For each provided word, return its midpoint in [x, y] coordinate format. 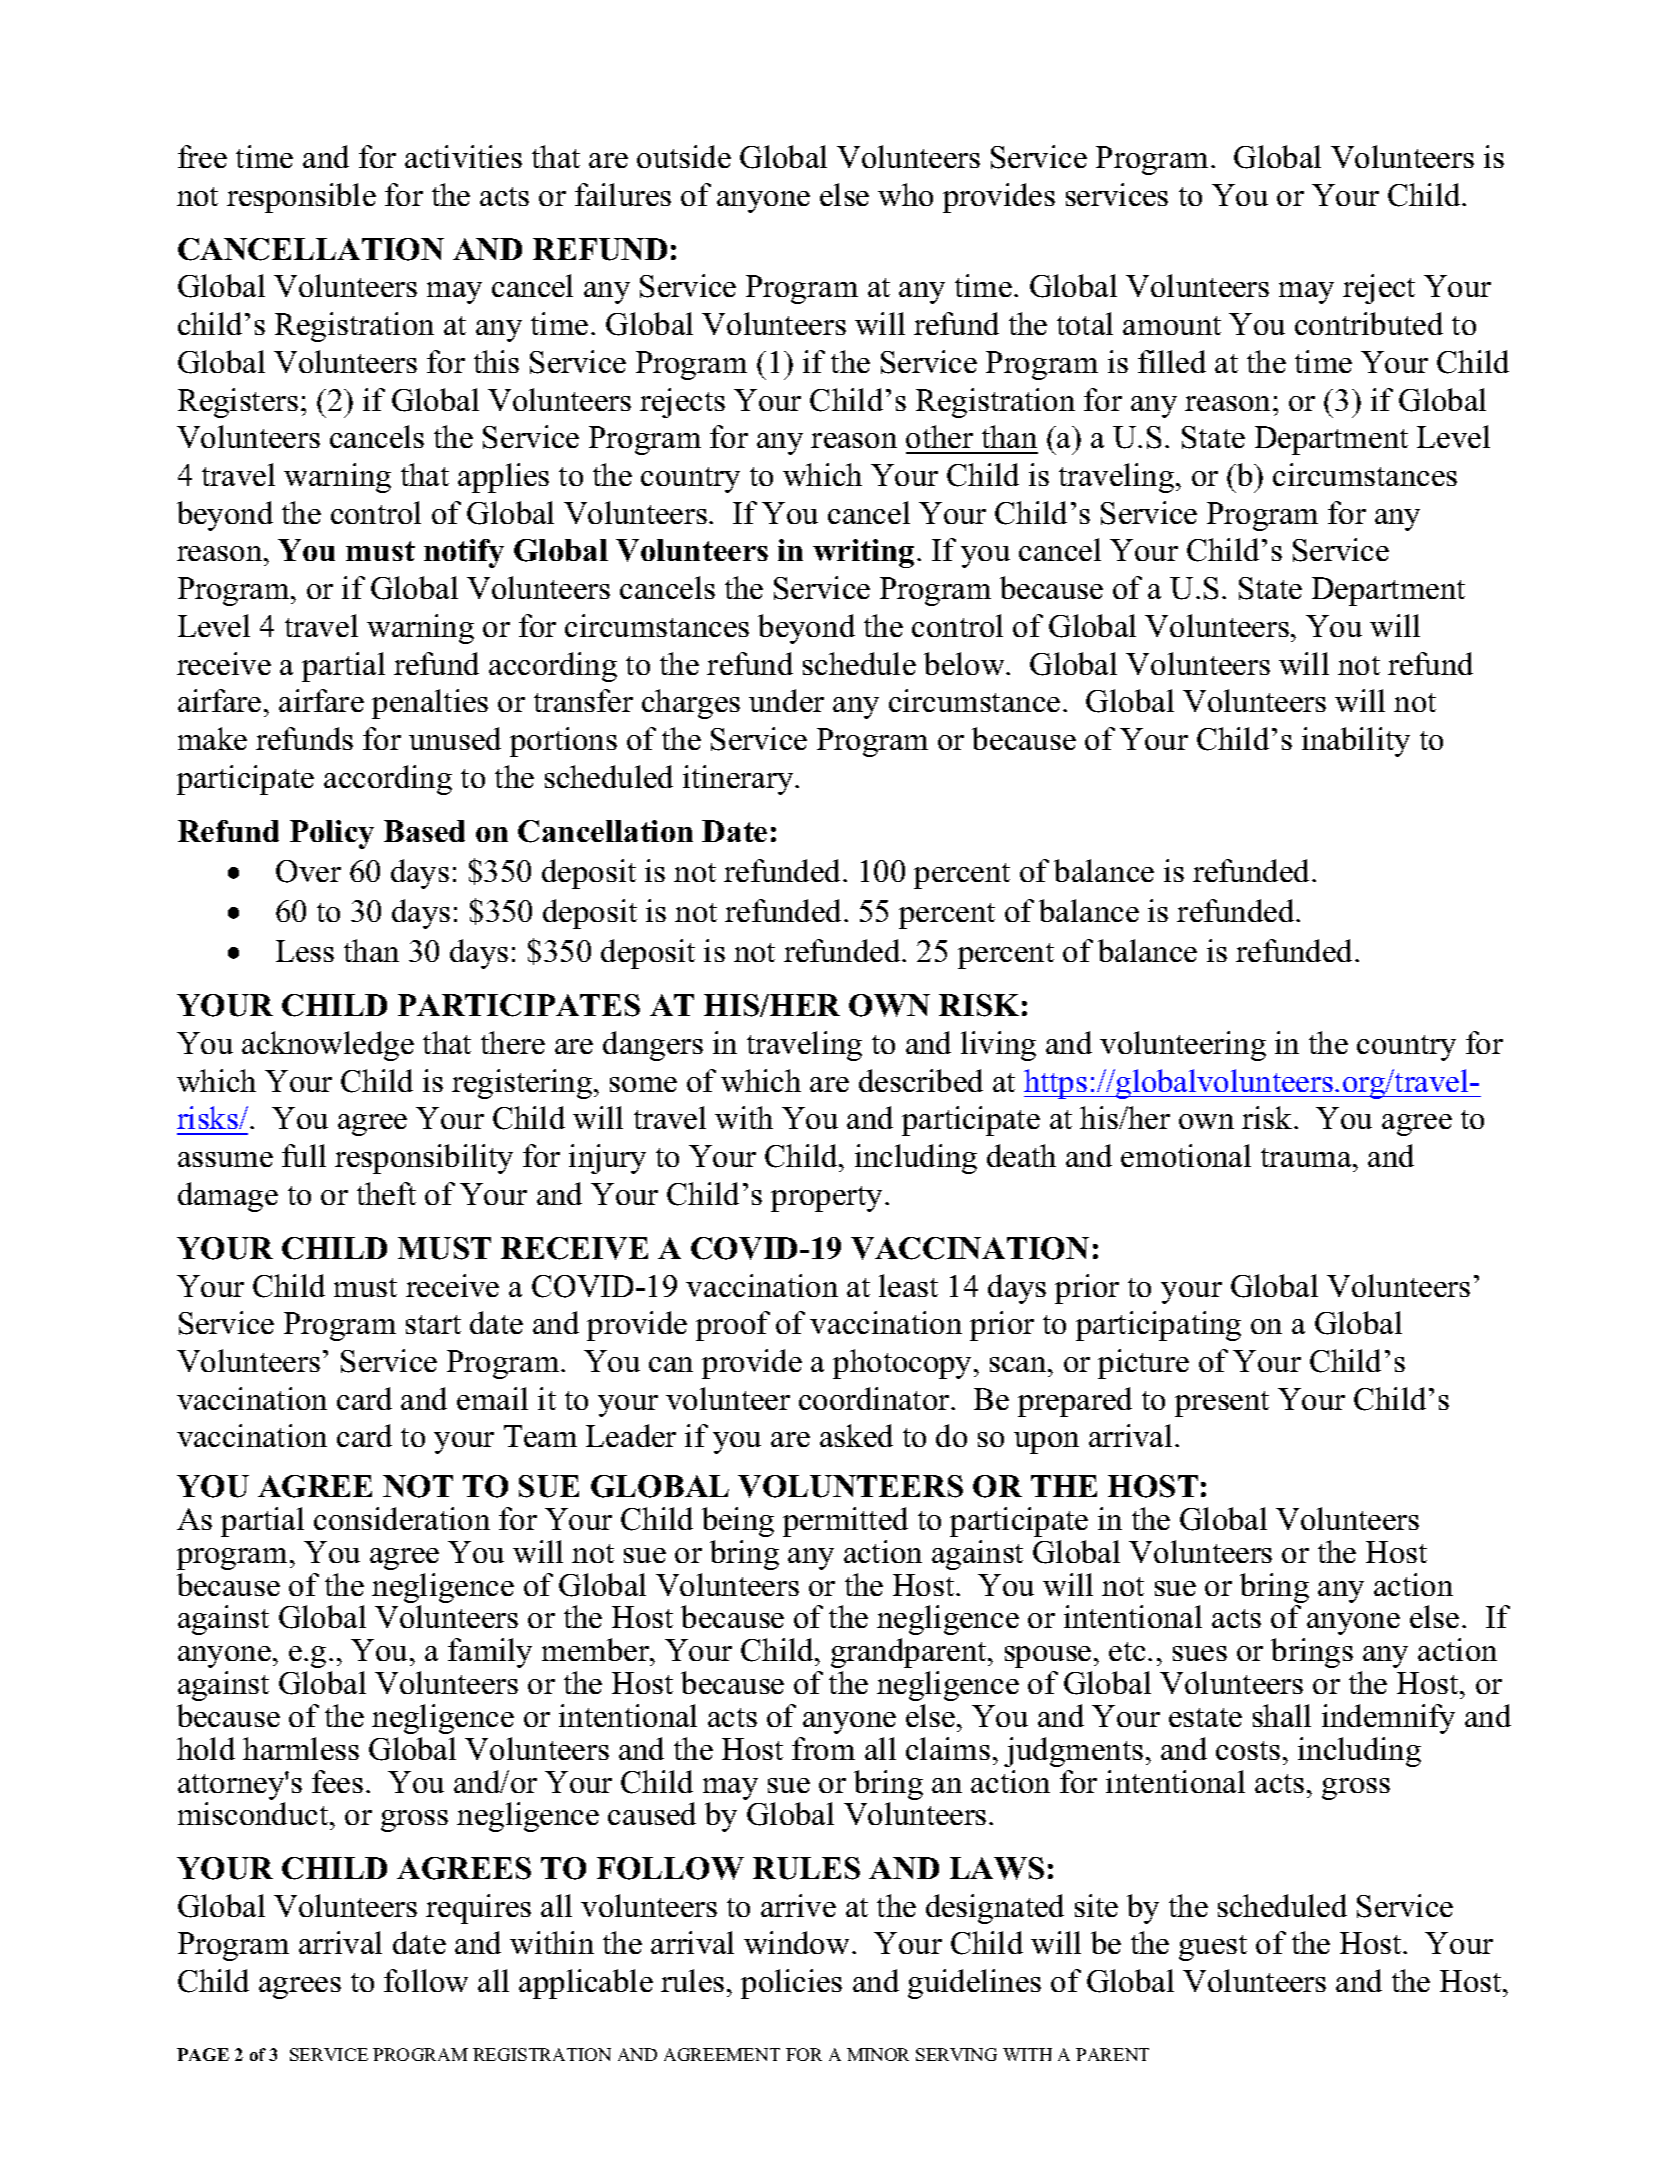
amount [1172, 325]
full [304, 1155]
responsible [301, 198]
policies [791, 1984]
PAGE [203, 2054]
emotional [1186, 1155]
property [826, 1199]
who [905, 194]
